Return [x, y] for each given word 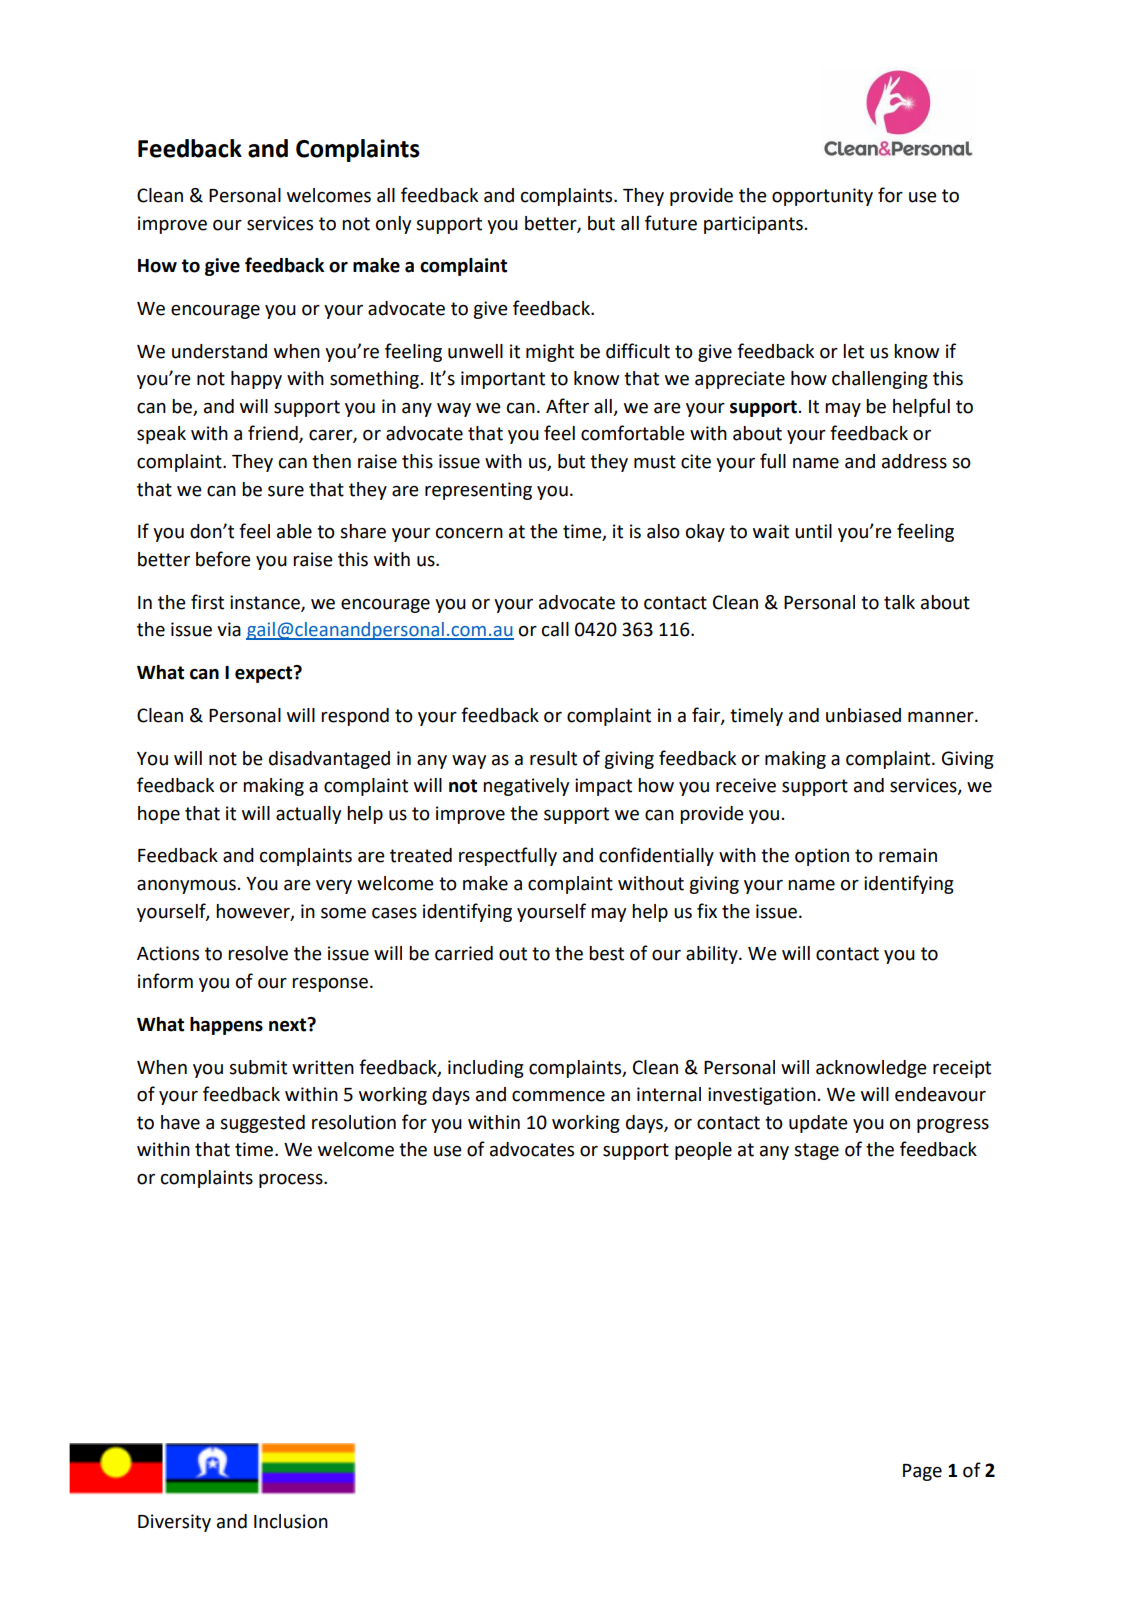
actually [308, 815]
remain [908, 855]
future [671, 223]
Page [922, 1472]
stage [816, 1151]
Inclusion [291, 1521]
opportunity [822, 197]
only [393, 225]
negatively [526, 787]
